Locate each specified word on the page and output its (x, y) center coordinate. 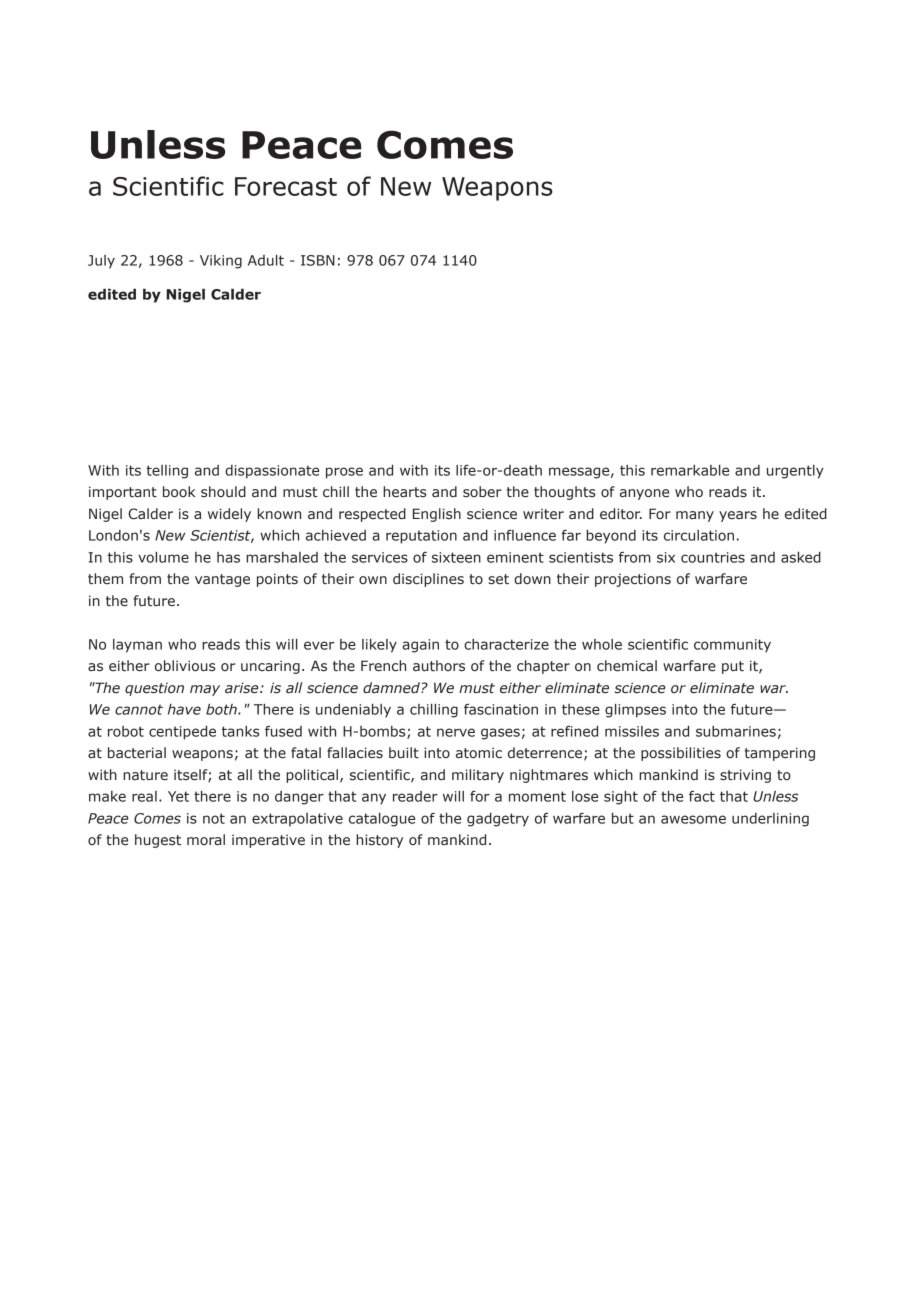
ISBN (318, 260)
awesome (693, 819)
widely (229, 515)
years (738, 516)
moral (206, 839)
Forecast (286, 186)
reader (415, 796)
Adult (266, 260)
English (437, 515)
